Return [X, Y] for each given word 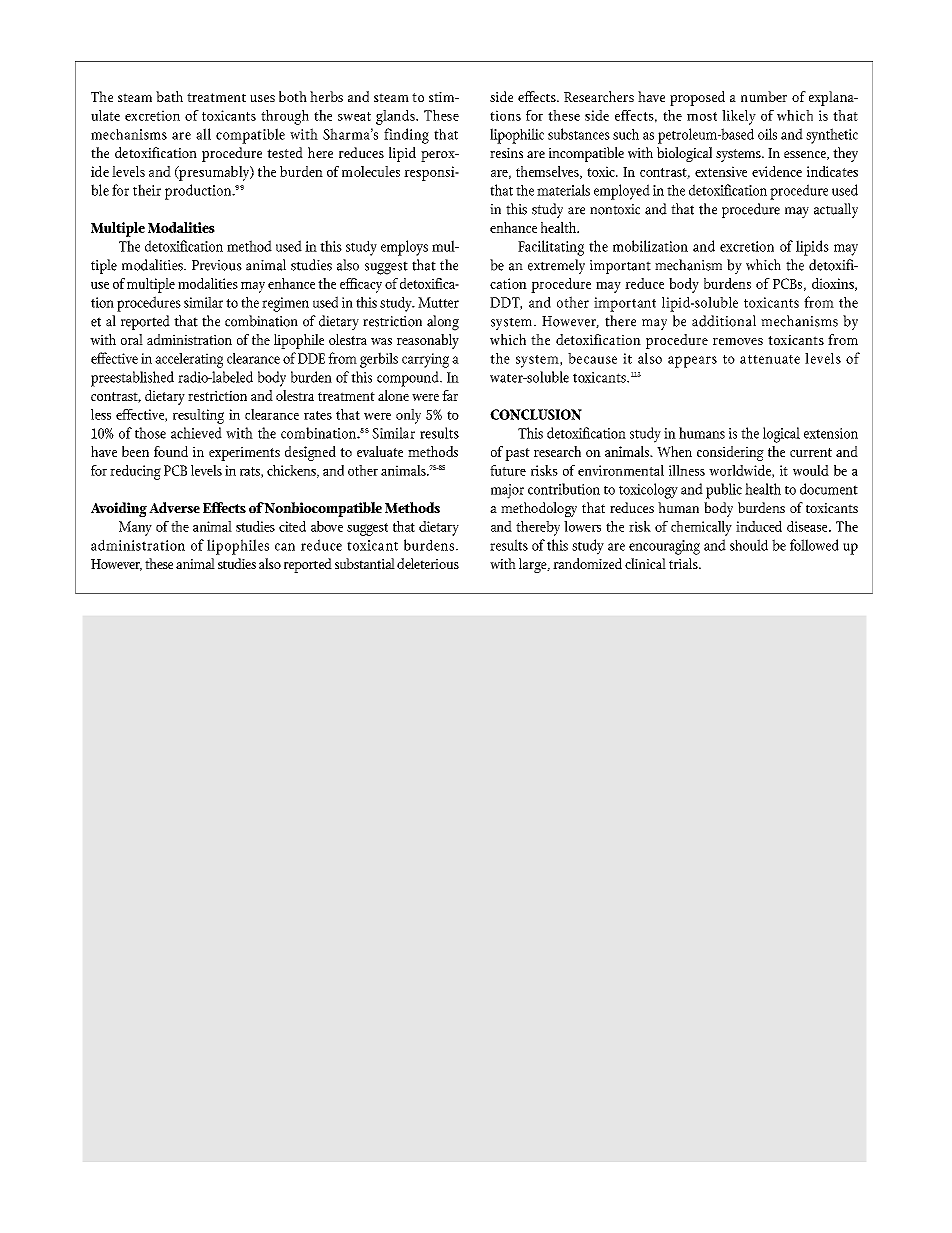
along [443, 323]
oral [132, 339]
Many [135, 528]
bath [169, 96]
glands [396, 117]
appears [692, 362]
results [509, 545]
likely [739, 117]
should [749, 545]
